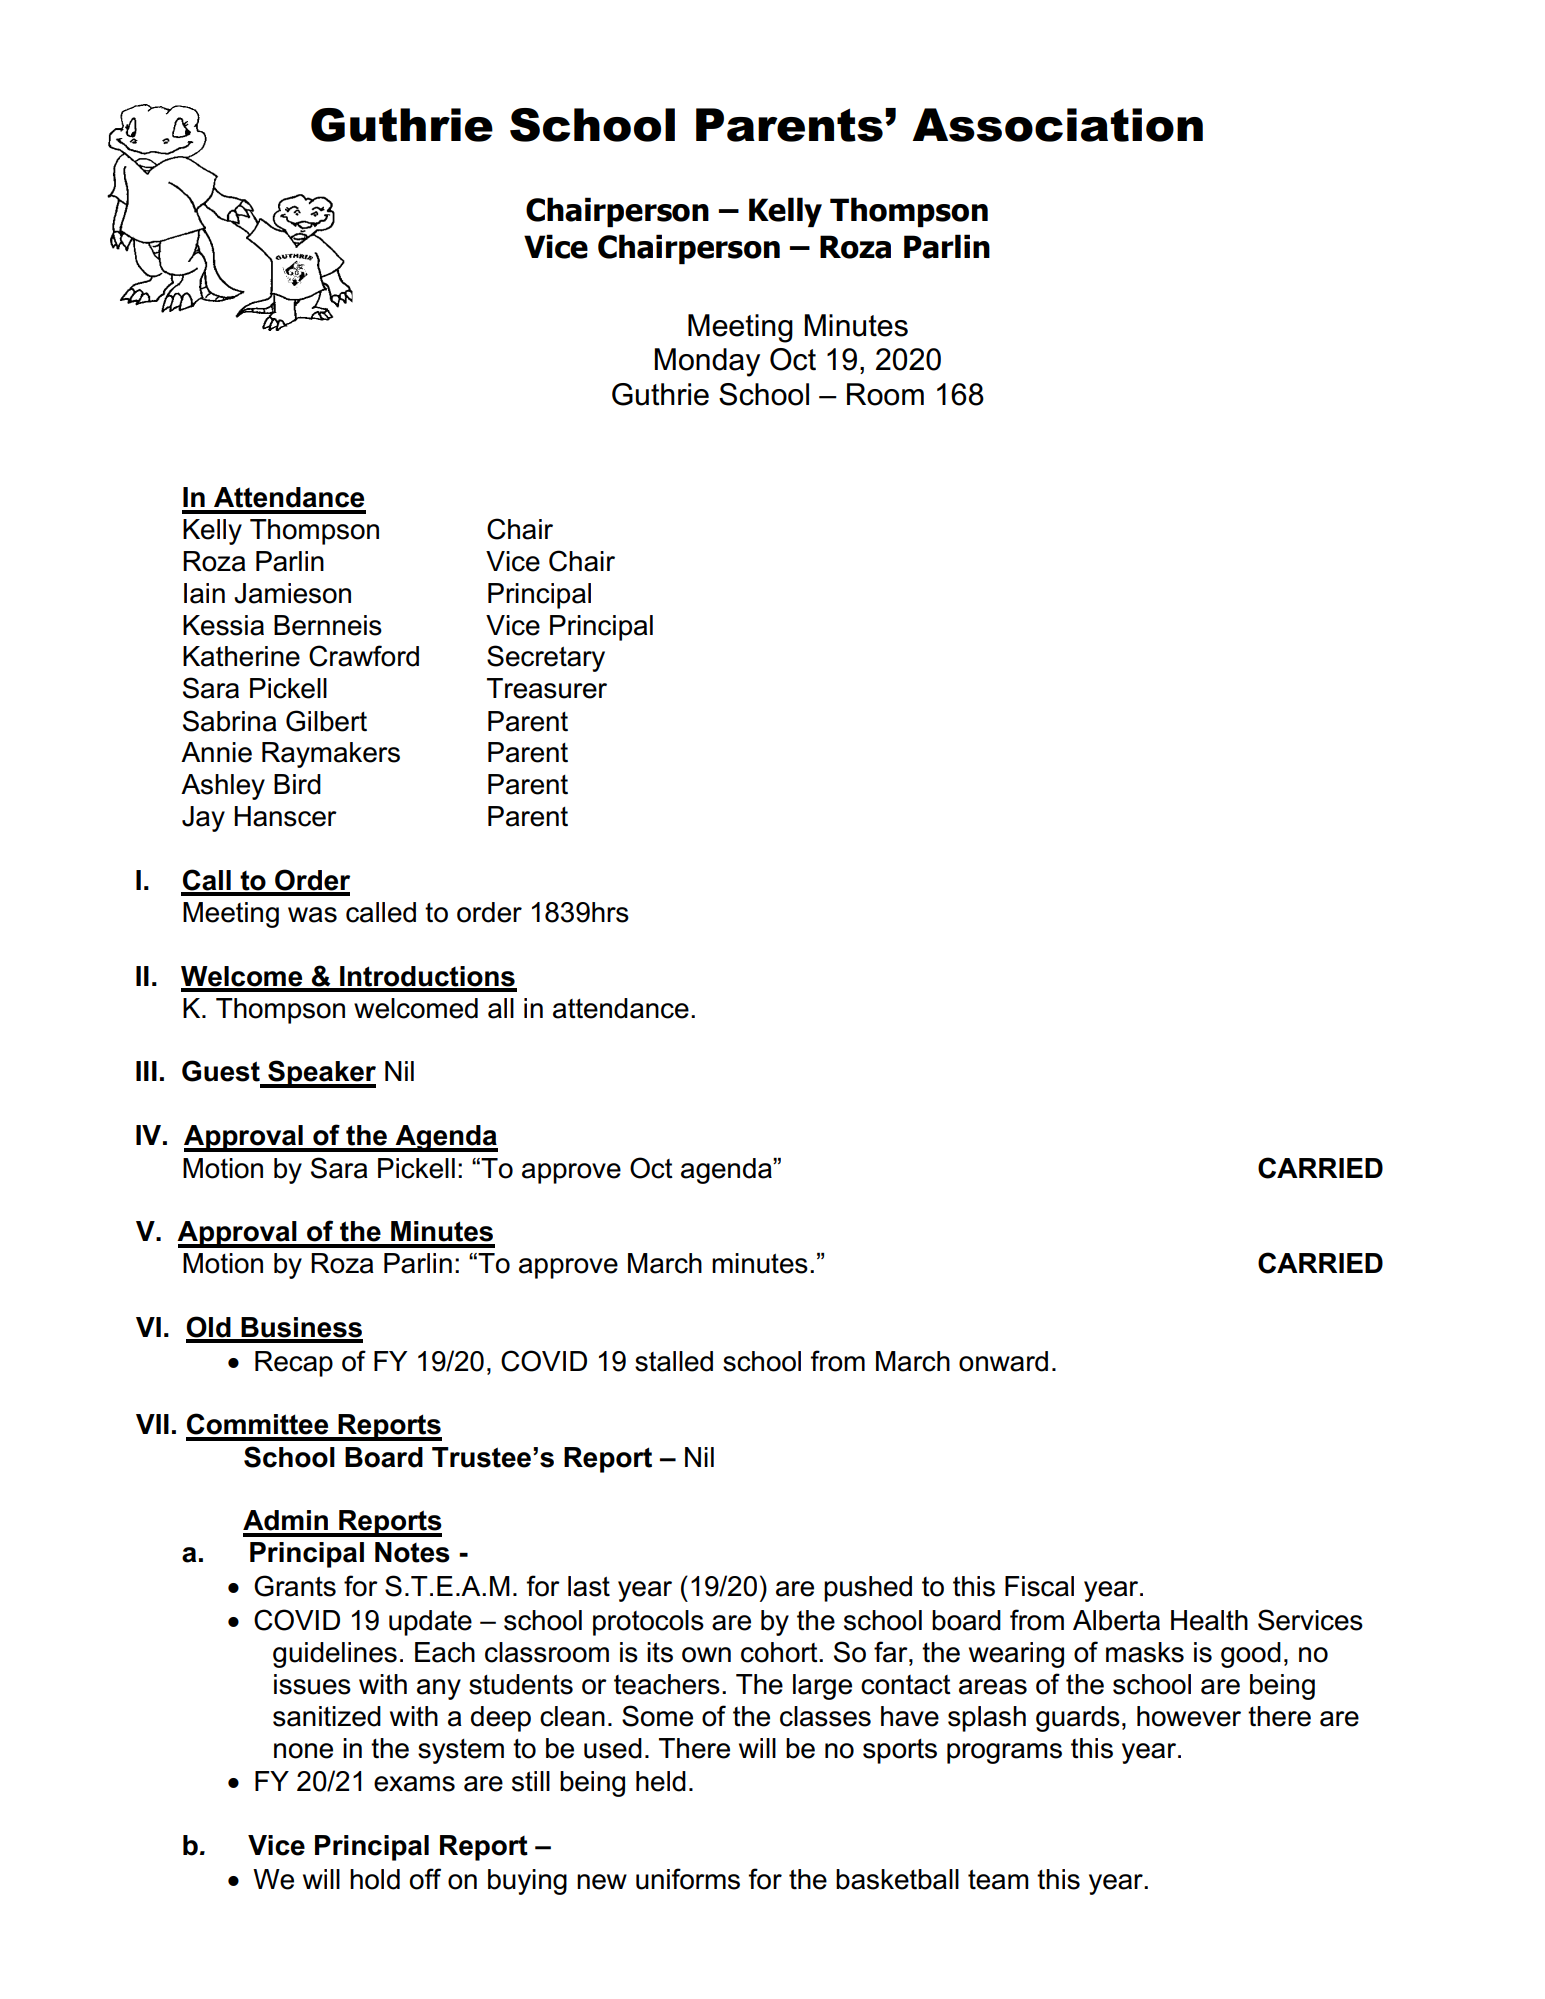 This document has width=1545, height=1999. What do you see at coordinates (312, 915) in the document?
I see `was` at bounding box center [312, 915].
